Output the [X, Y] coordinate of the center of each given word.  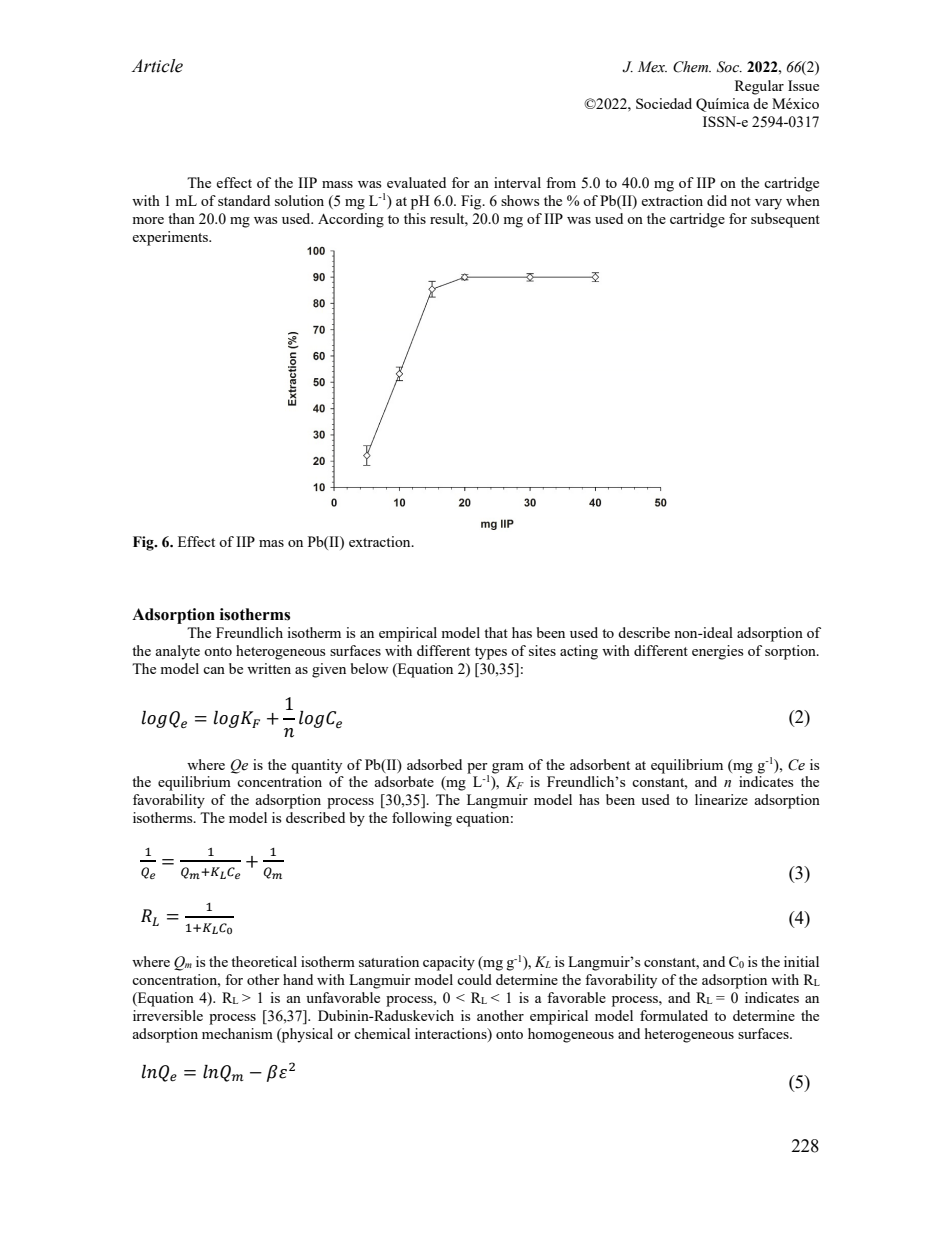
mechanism [237, 1033]
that [496, 632]
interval [517, 182]
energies [717, 652]
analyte [177, 652]
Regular [759, 87]
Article [157, 66]
